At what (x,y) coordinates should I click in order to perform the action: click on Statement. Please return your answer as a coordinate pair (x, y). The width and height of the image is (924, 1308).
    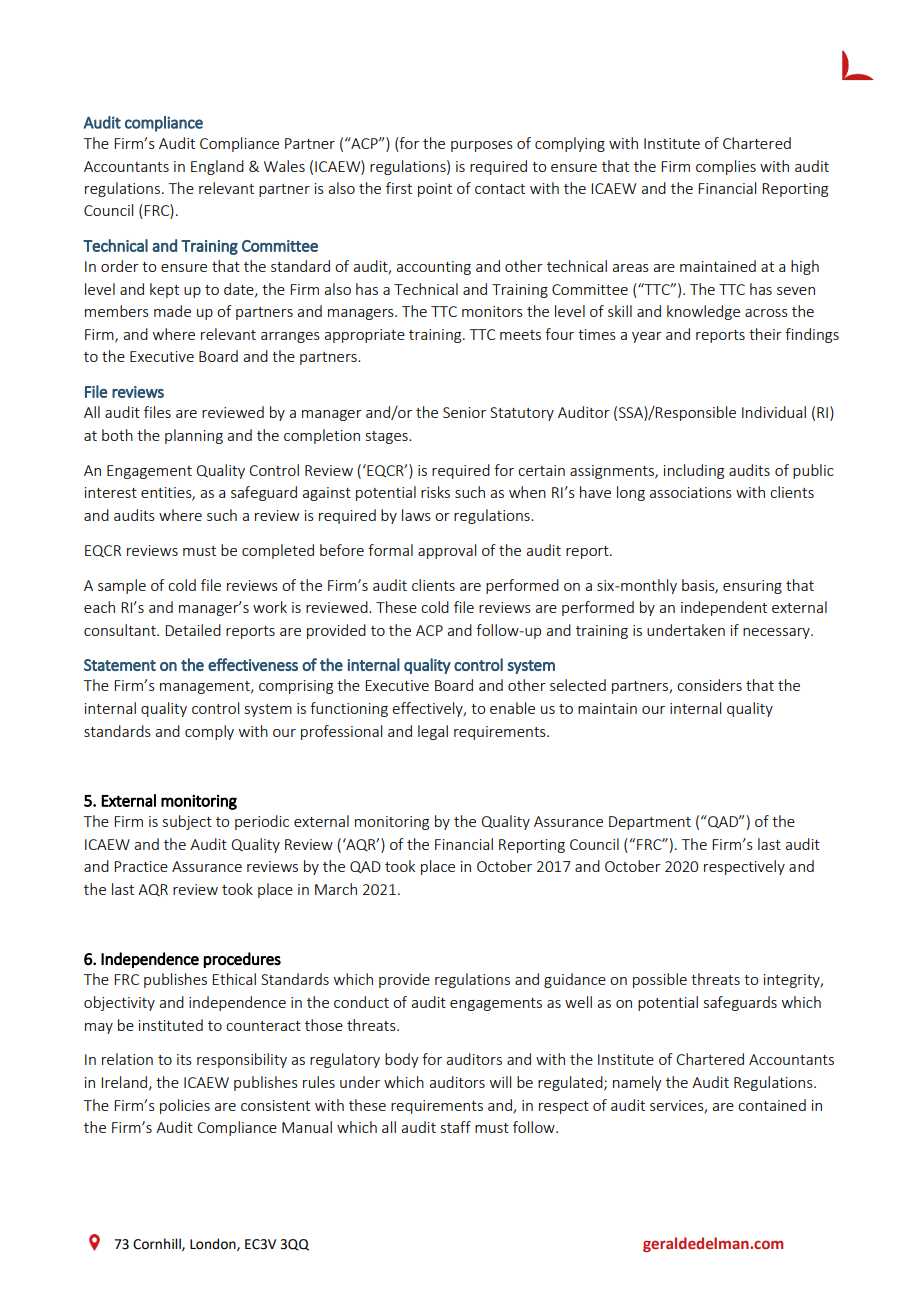
    Looking at the image, I should click on (120, 665).
